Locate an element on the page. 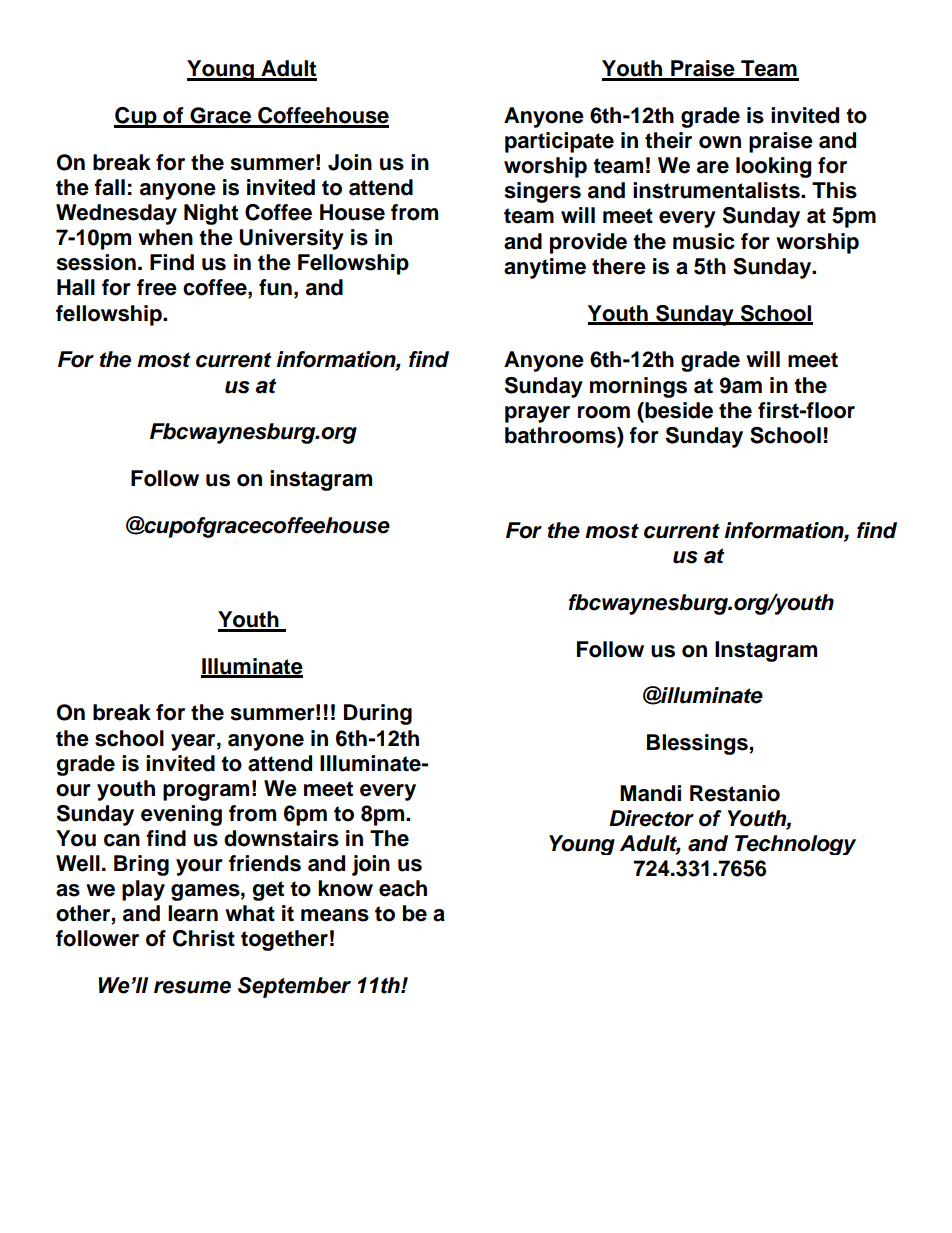 The width and height of the image is (952, 1233). resume is located at coordinates (192, 987).
